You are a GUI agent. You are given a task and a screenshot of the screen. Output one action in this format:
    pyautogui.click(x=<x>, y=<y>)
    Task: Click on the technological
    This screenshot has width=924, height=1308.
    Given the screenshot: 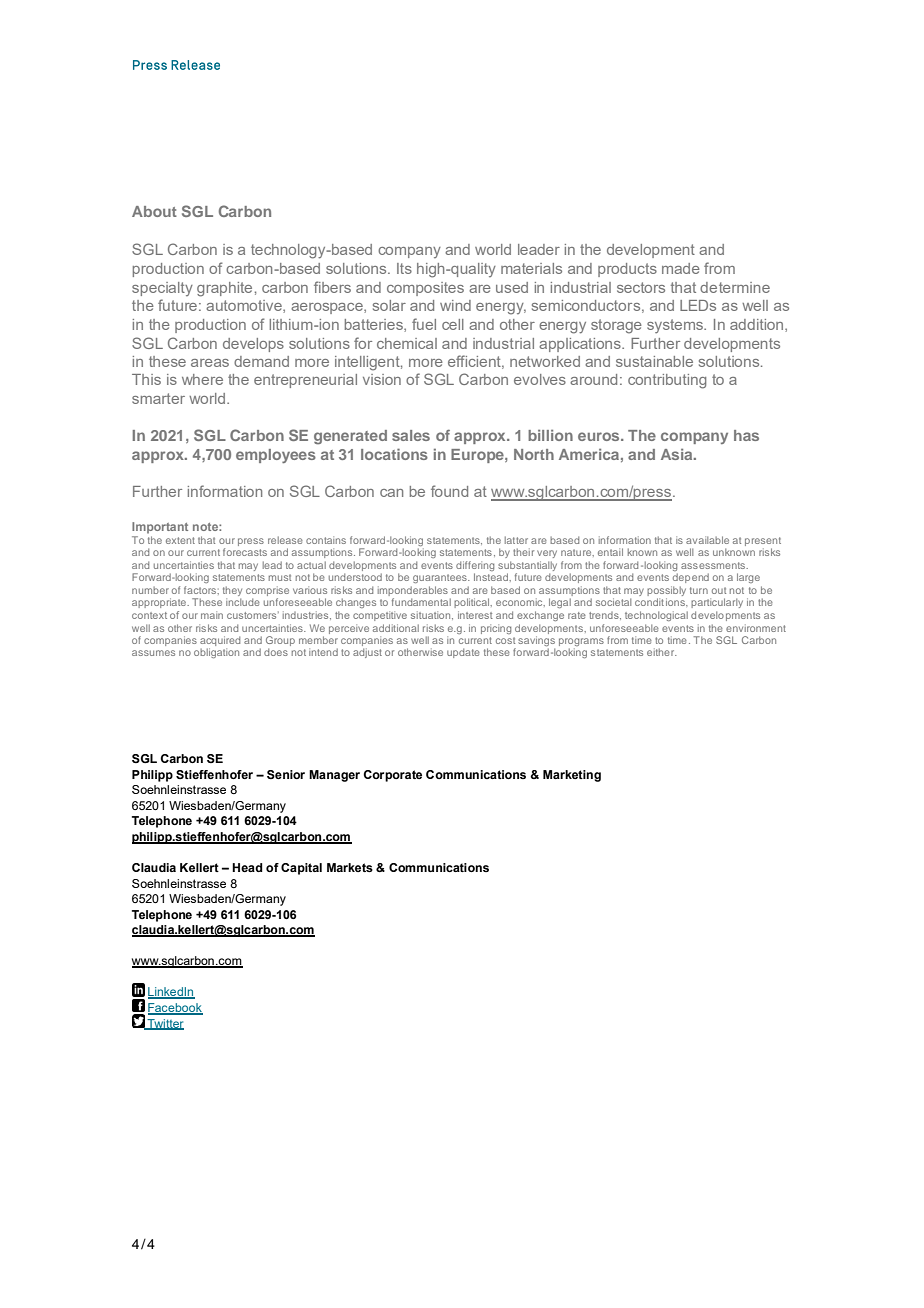 What is the action you would take?
    pyautogui.click(x=656, y=616)
